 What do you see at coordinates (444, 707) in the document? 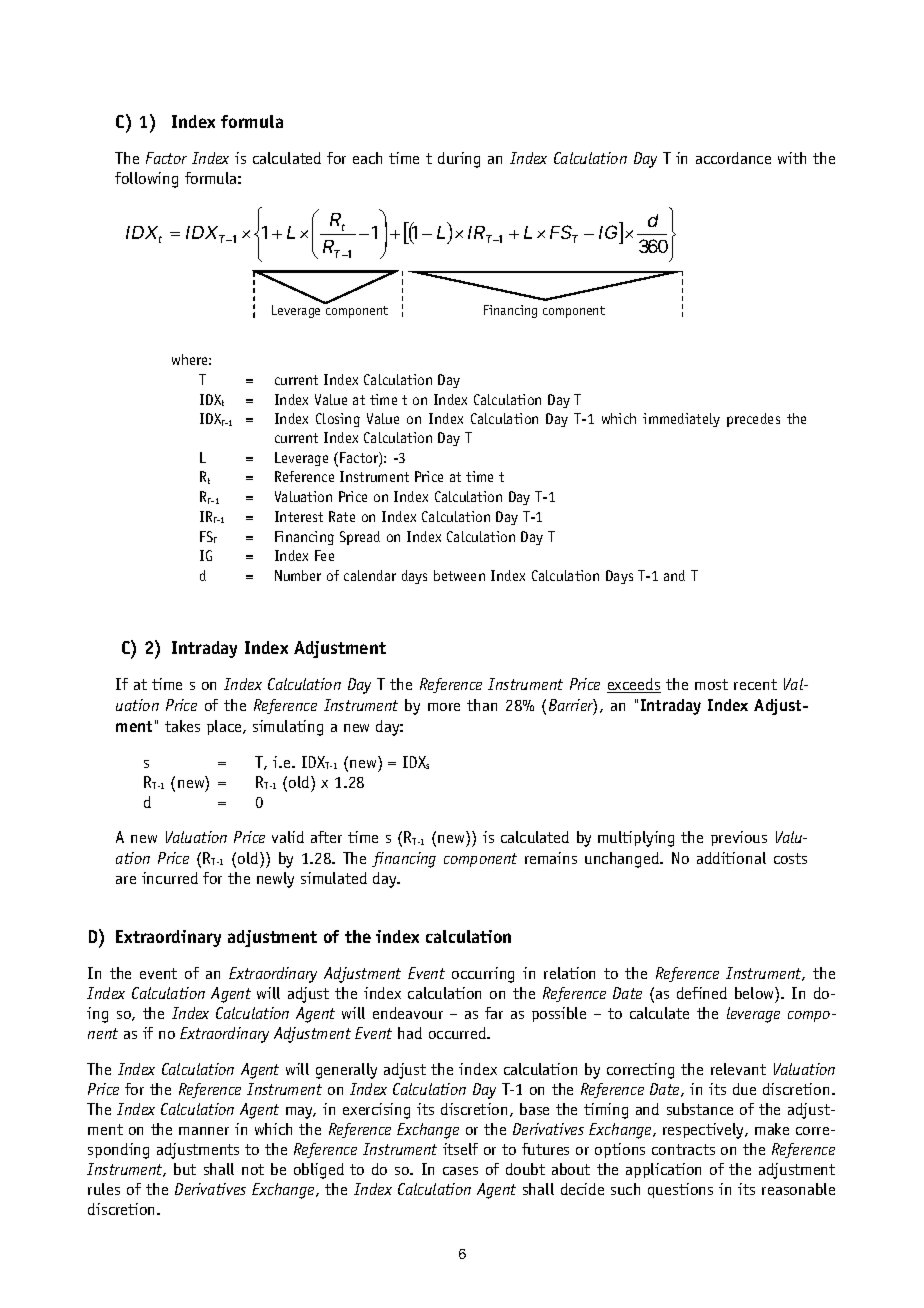
I see `more` at bounding box center [444, 707].
